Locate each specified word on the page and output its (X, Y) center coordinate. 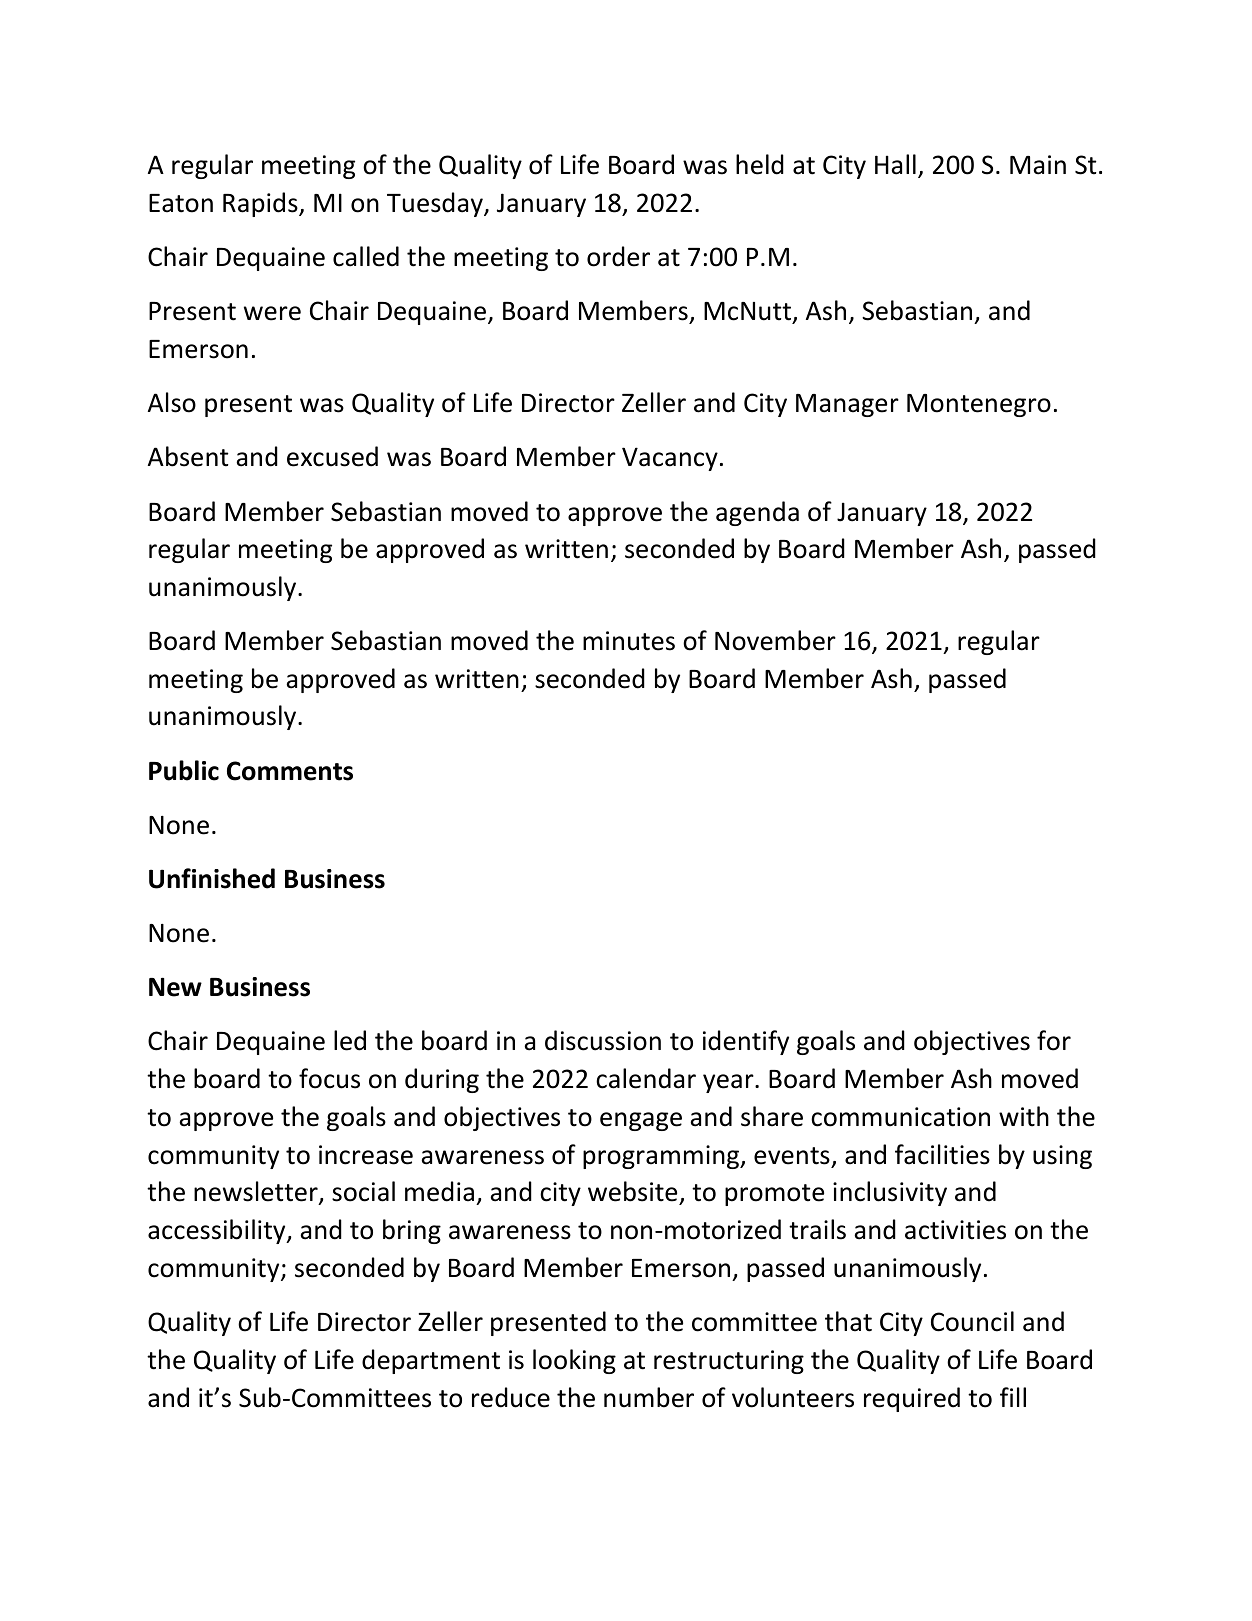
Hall (895, 164)
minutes (629, 641)
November (775, 640)
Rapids (261, 204)
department (431, 1361)
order (618, 256)
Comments (290, 771)
